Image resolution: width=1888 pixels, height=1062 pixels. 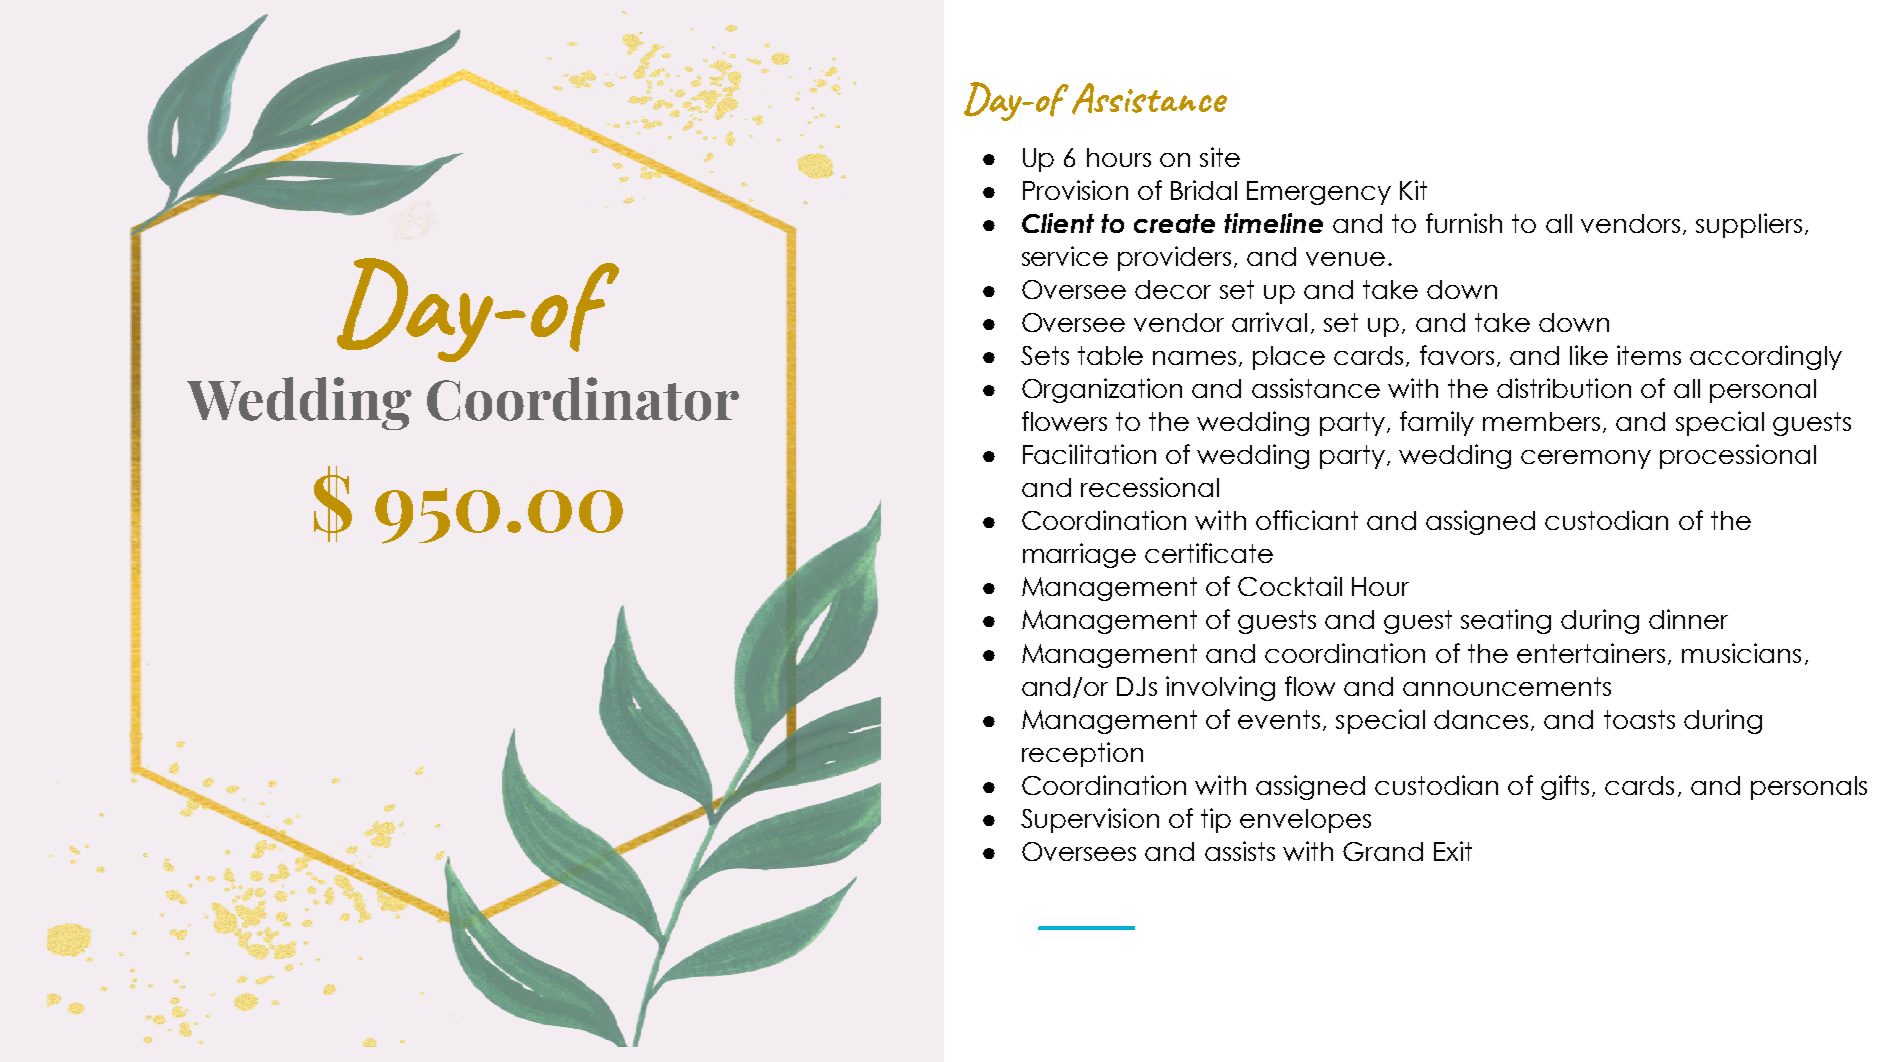 What do you see at coordinates (1075, 190) in the screenshot?
I see `Provision` at bounding box center [1075, 190].
